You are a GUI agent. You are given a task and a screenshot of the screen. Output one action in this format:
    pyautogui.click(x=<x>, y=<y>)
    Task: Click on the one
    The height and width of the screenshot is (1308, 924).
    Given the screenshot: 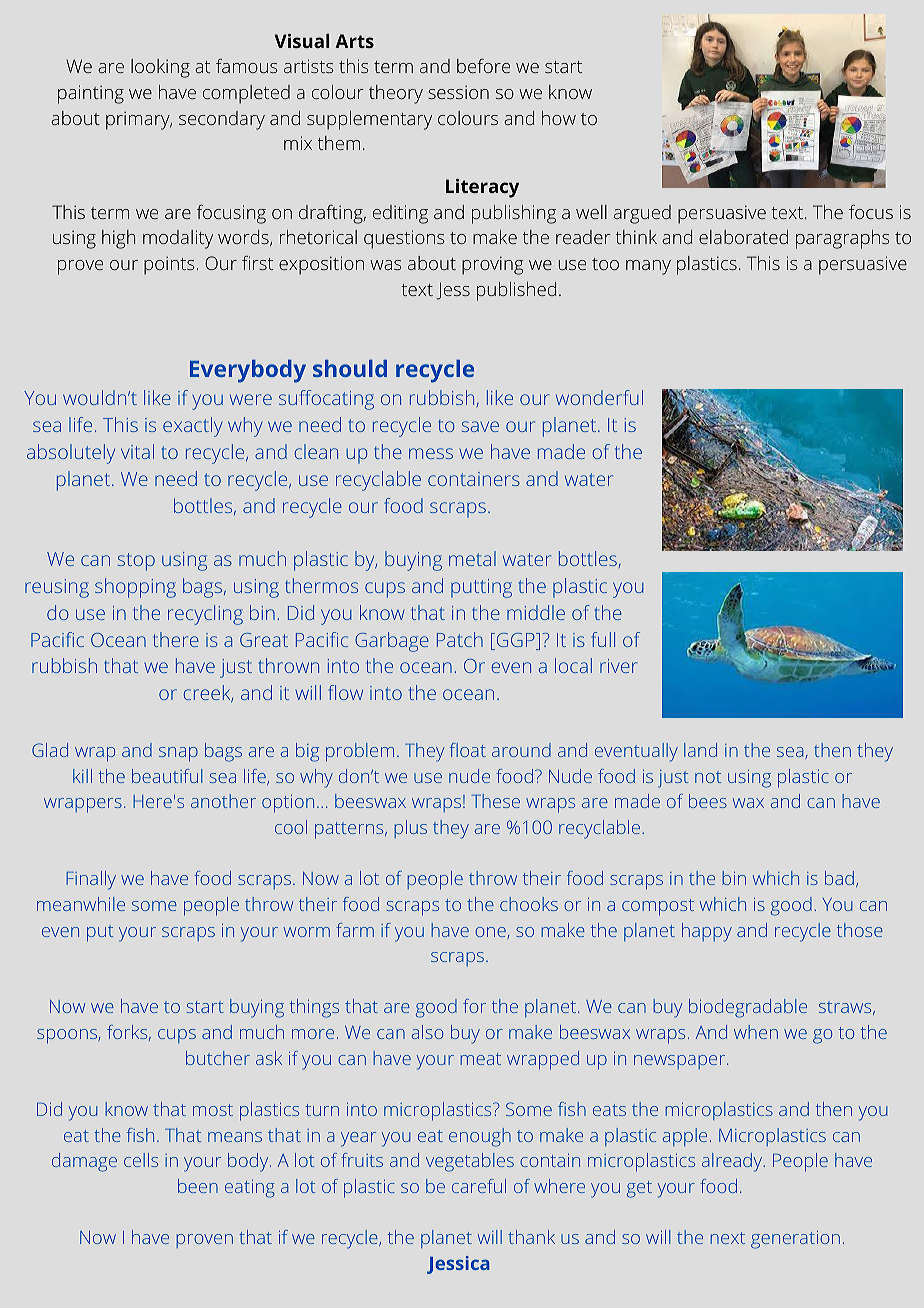 What is the action you would take?
    pyautogui.click(x=490, y=932)
